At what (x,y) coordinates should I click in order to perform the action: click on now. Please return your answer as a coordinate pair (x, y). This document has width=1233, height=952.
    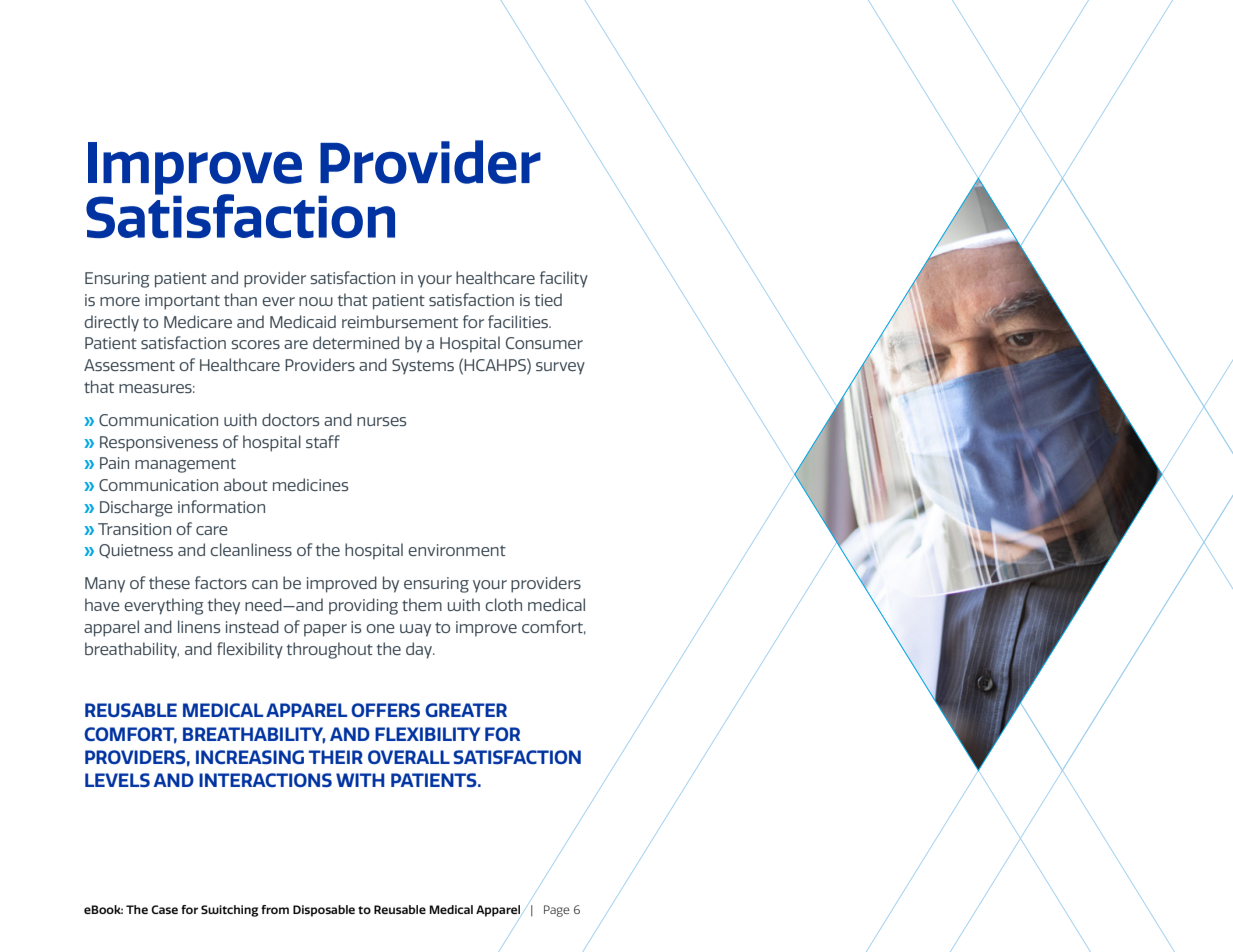
    Looking at the image, I should click on (316, 301).
